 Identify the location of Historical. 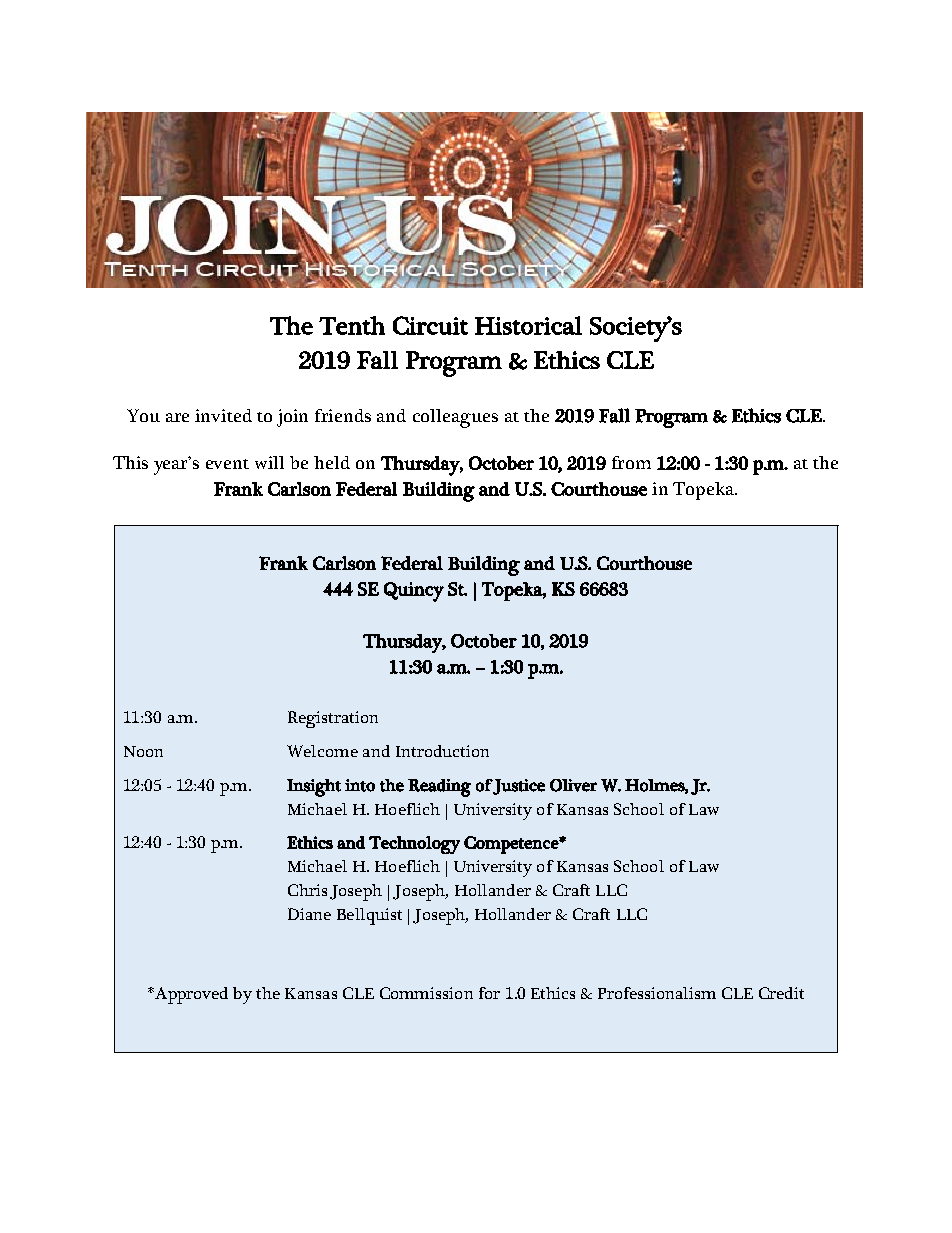
(528, 325).
